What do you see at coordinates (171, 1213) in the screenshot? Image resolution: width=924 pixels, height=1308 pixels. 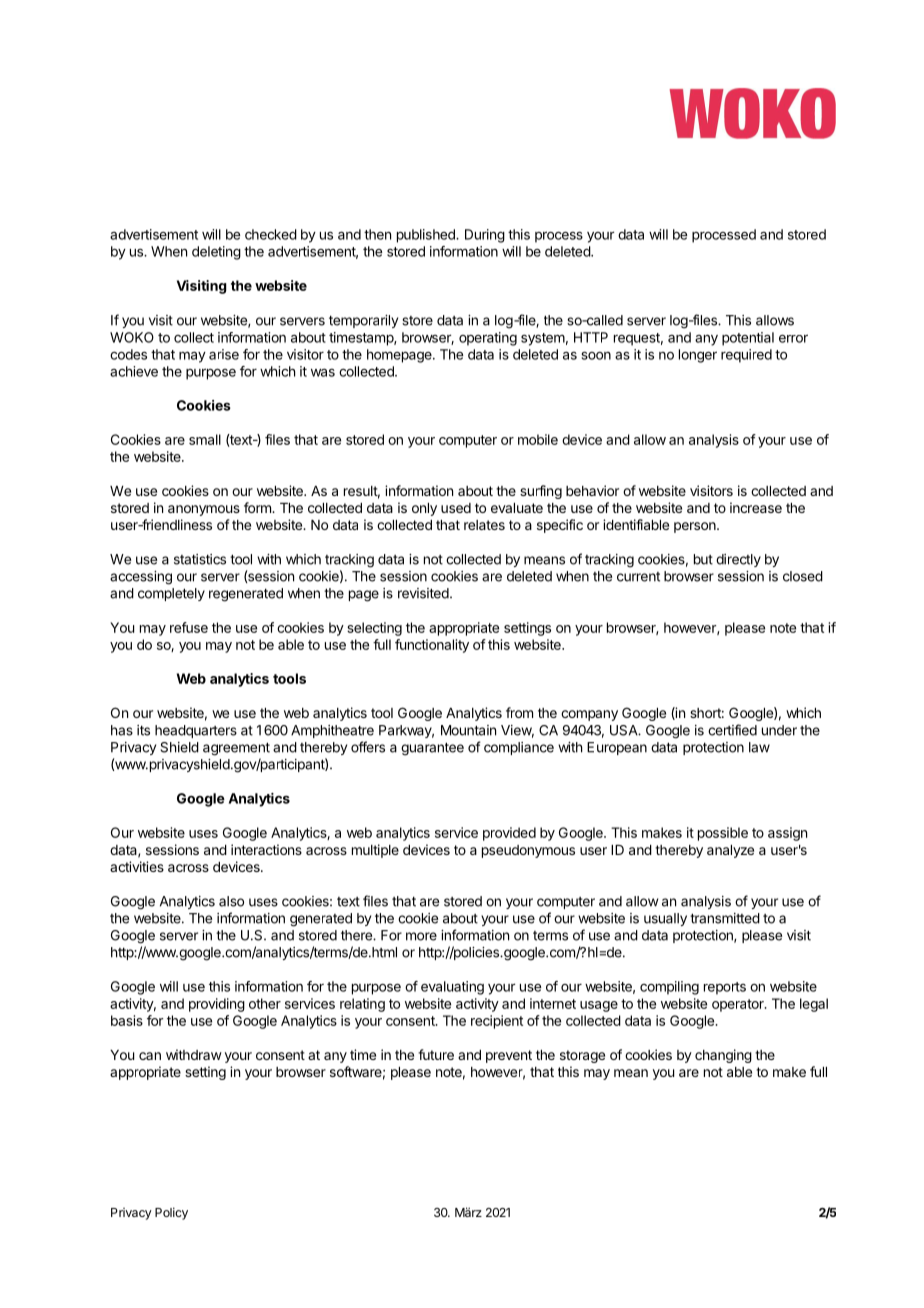 I see `Policy` at bounding box center [171, 1213].
